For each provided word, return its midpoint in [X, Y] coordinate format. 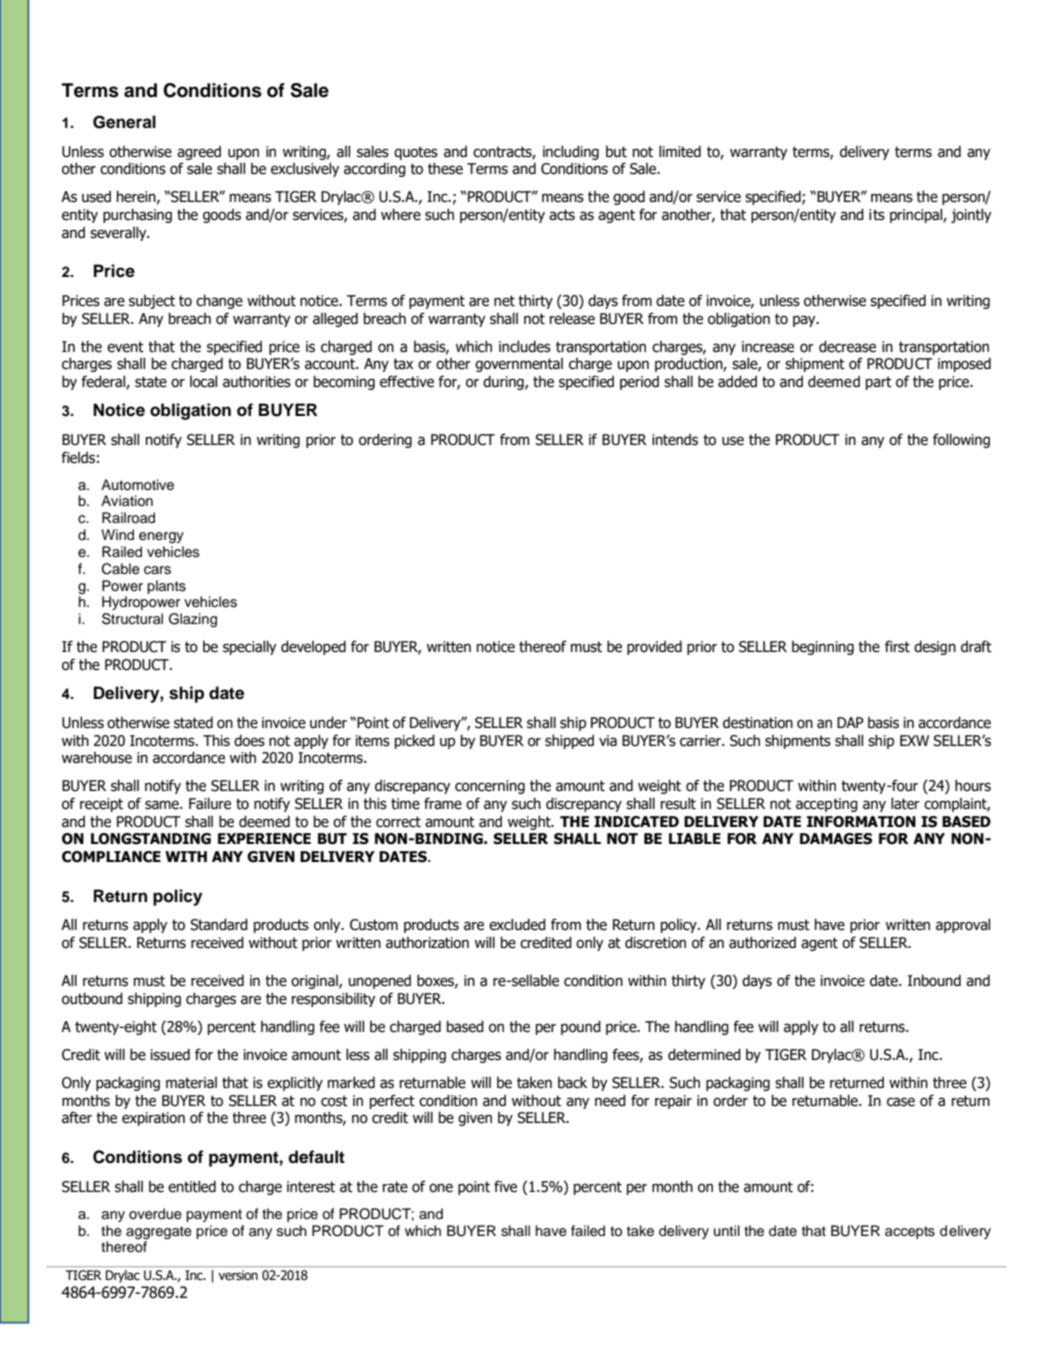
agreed [199, 153]
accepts [910, 1232]
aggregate [159, 1233]
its [877, 215]
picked [415, 741]
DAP [850, 722]
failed [588, 1231]
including [571, 152]
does [249, 740]
